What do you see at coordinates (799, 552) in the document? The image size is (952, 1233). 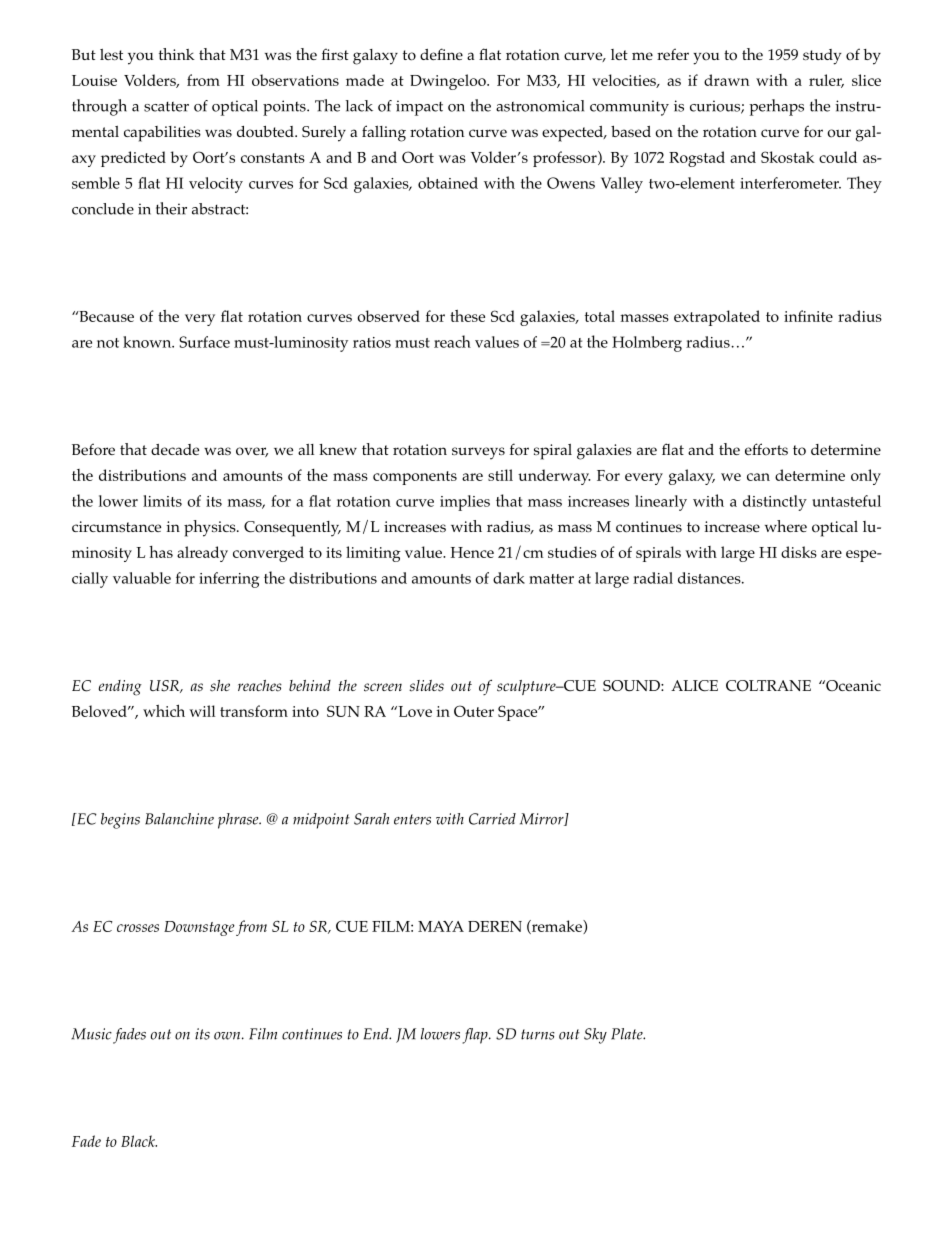 I see `disks` at bounding box center [799, 552].
